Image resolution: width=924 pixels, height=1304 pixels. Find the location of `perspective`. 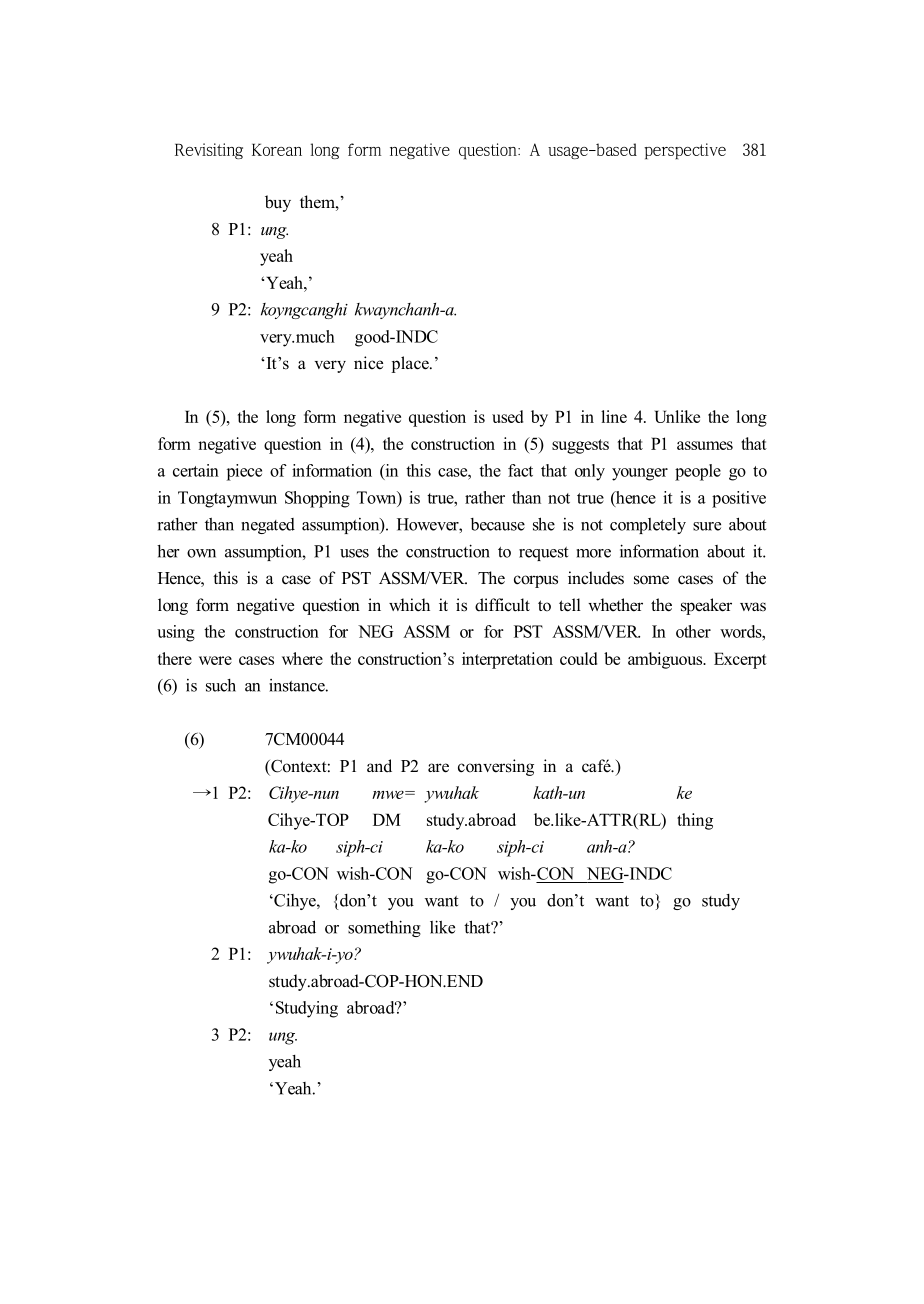

perspective is located at coordinates (685, 151).
